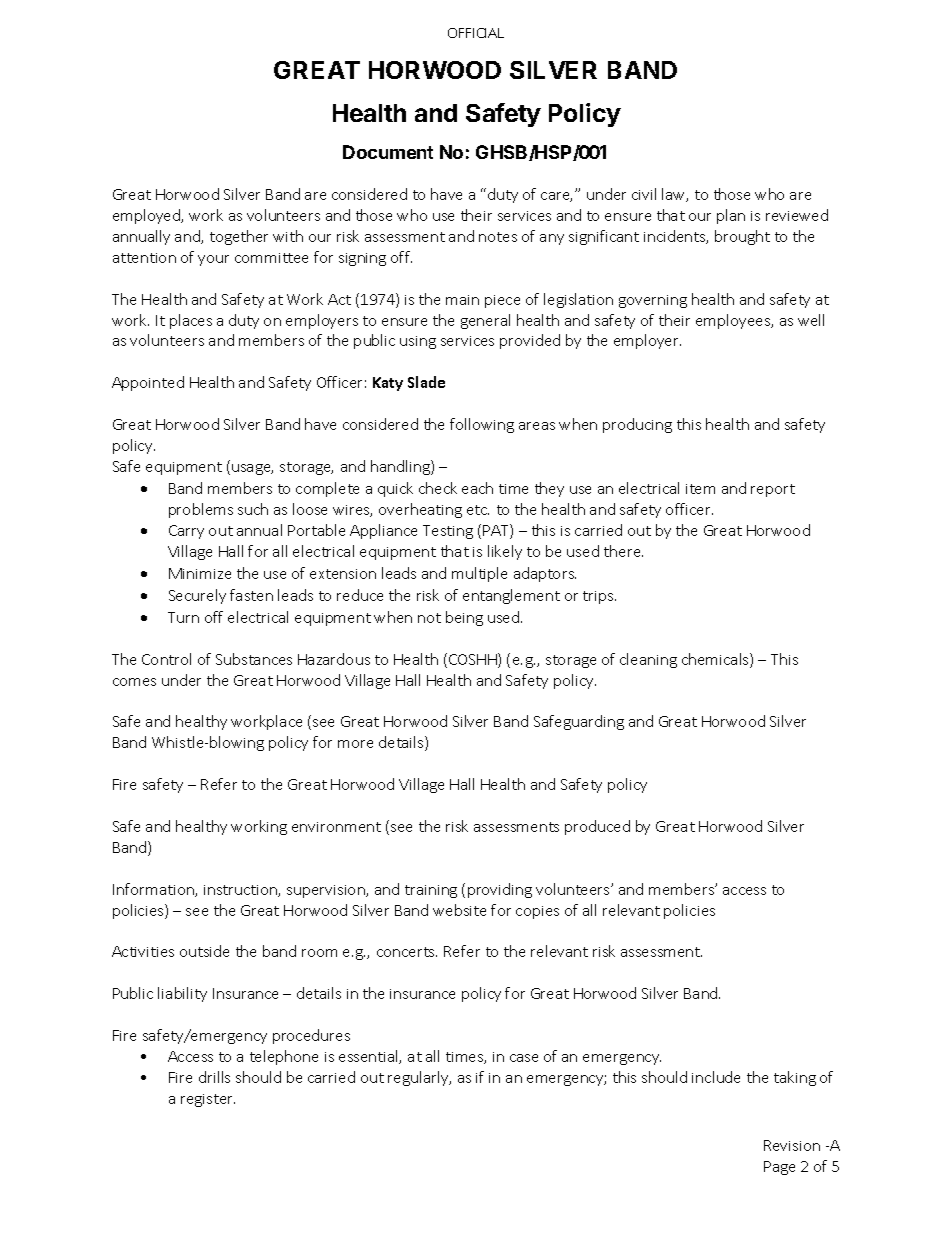  I want to click on environment, so click(336, 827).
